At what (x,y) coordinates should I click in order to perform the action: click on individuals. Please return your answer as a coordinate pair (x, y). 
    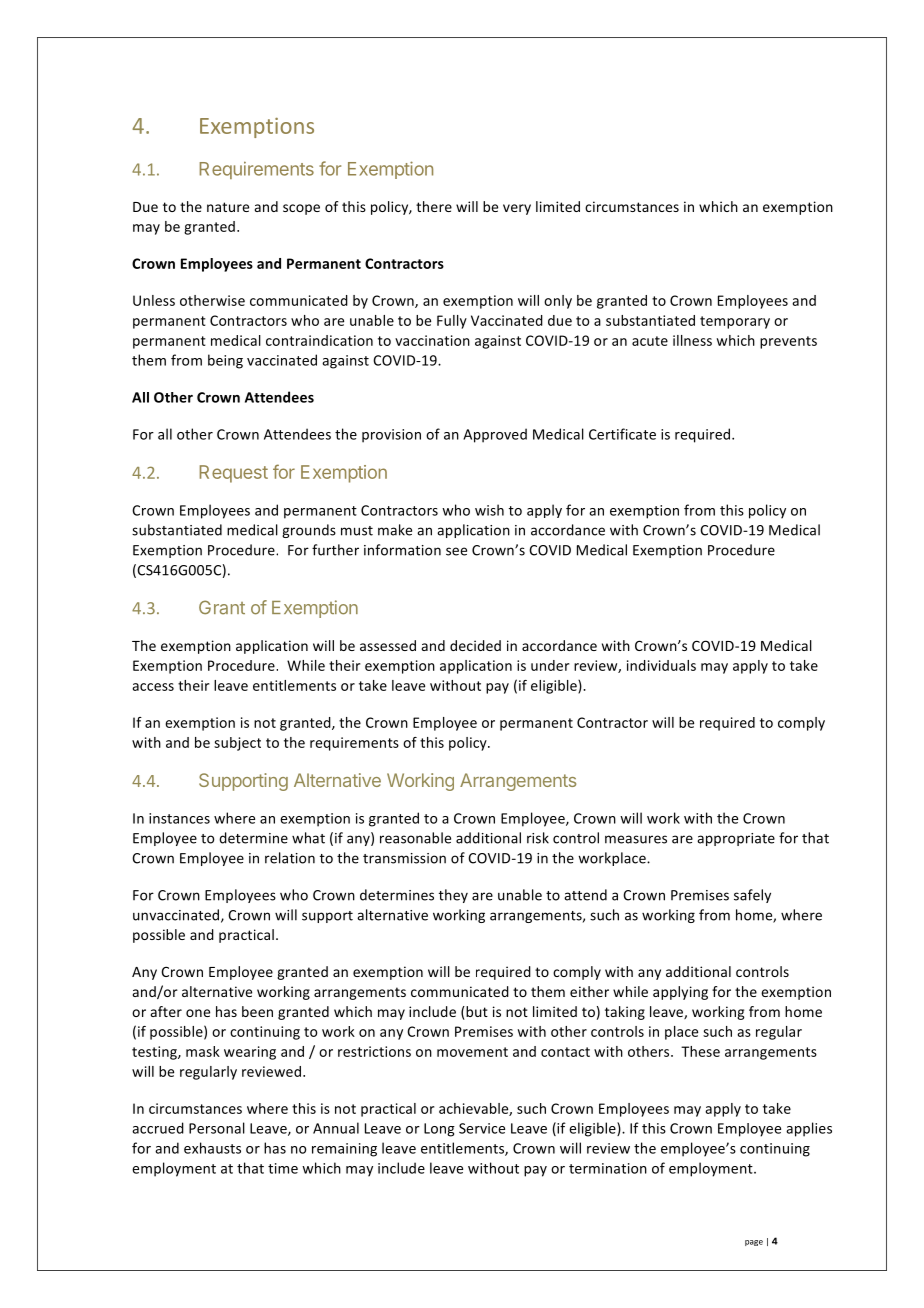
    Looking at the image, I should click on (661, 665).
